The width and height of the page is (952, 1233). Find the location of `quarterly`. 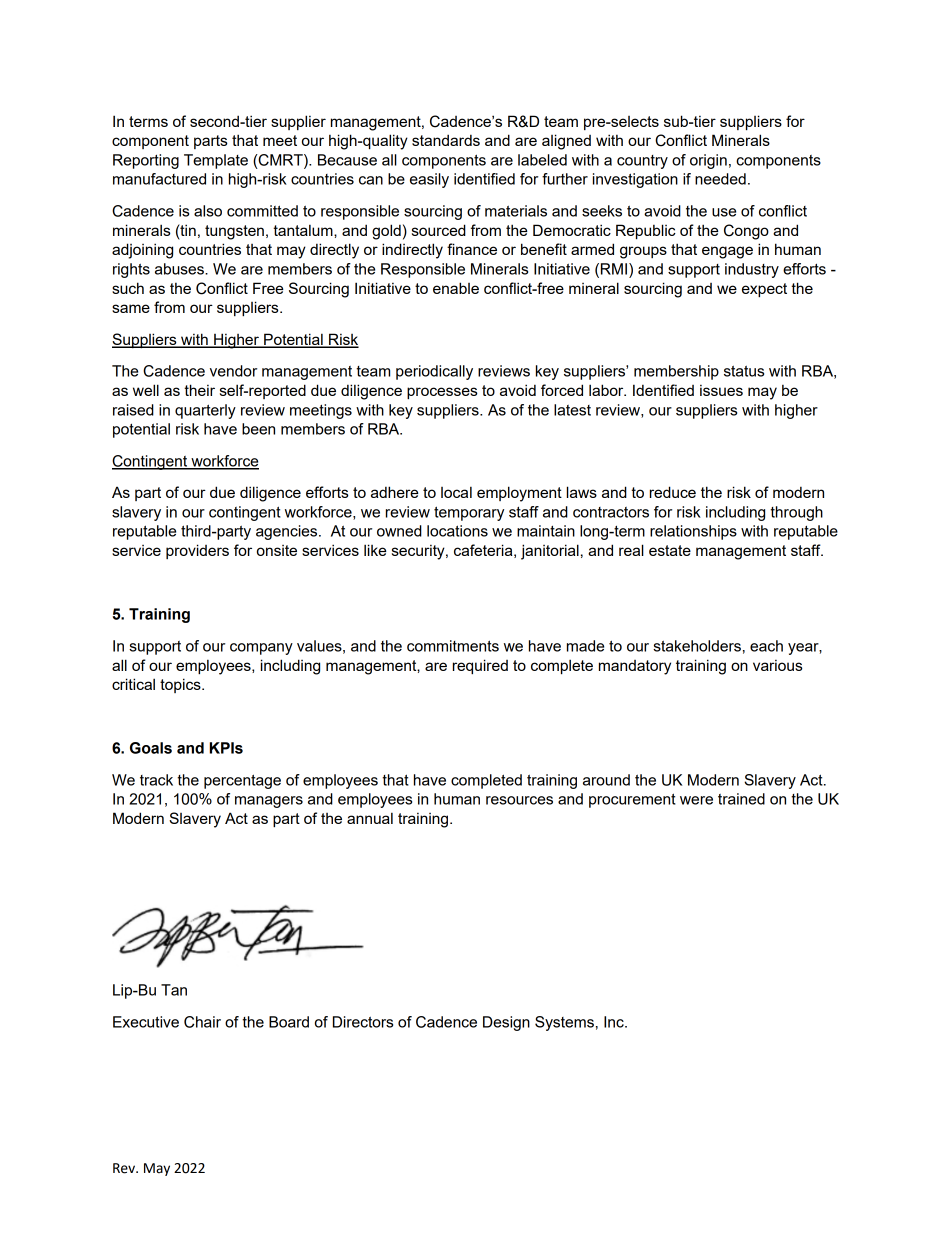

quarterly is located at coordinates (205, 411).
